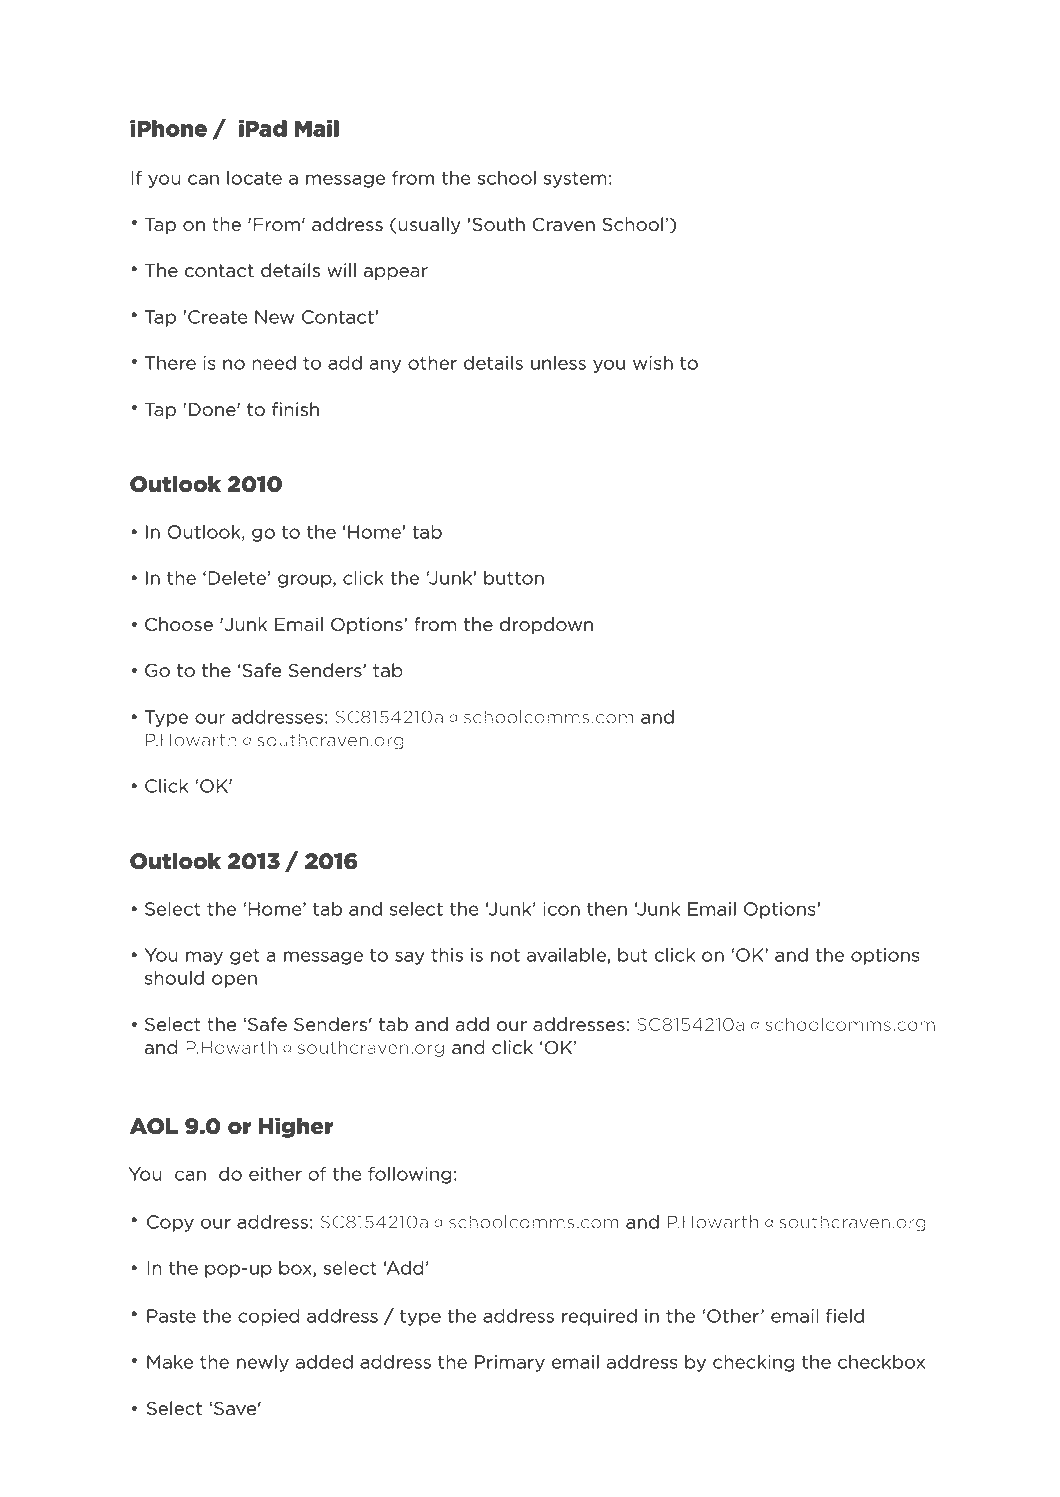 This screenshot has height=1497, width=1060. I want to click on locate, so click(254, 178).
